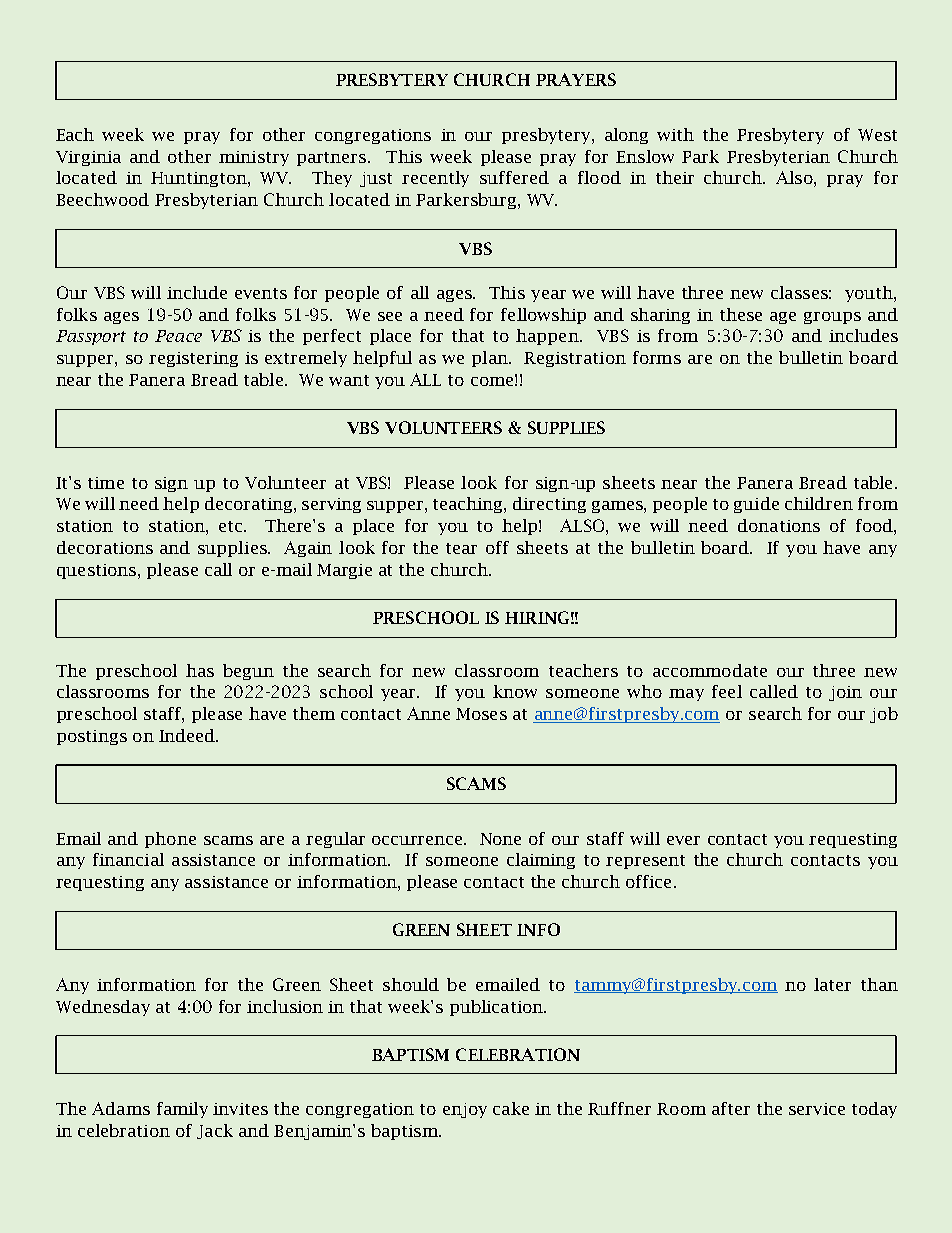  What do you see at coordinates (500, 839) in the screenshot?
I see `None` at bounding box center [500, 839].
